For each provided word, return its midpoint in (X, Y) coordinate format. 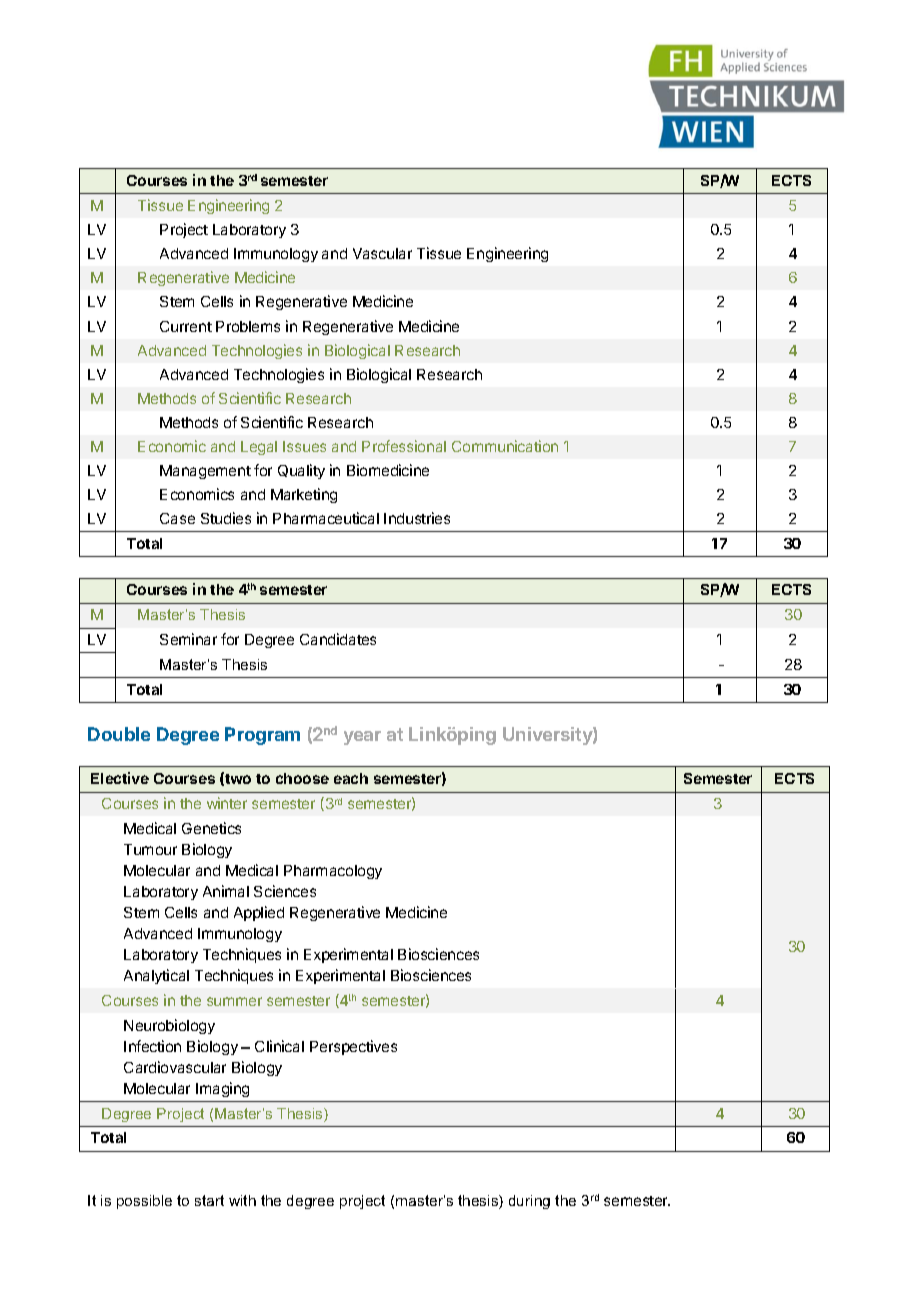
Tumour (150, 849)
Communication (505, 446)
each (351, 778)
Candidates (338, 639)
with (242, 1200)
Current (186, 326)
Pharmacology (333, 872)
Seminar (188, 639)
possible (144, 1202)
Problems (248, 326)
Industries (417, 518)
